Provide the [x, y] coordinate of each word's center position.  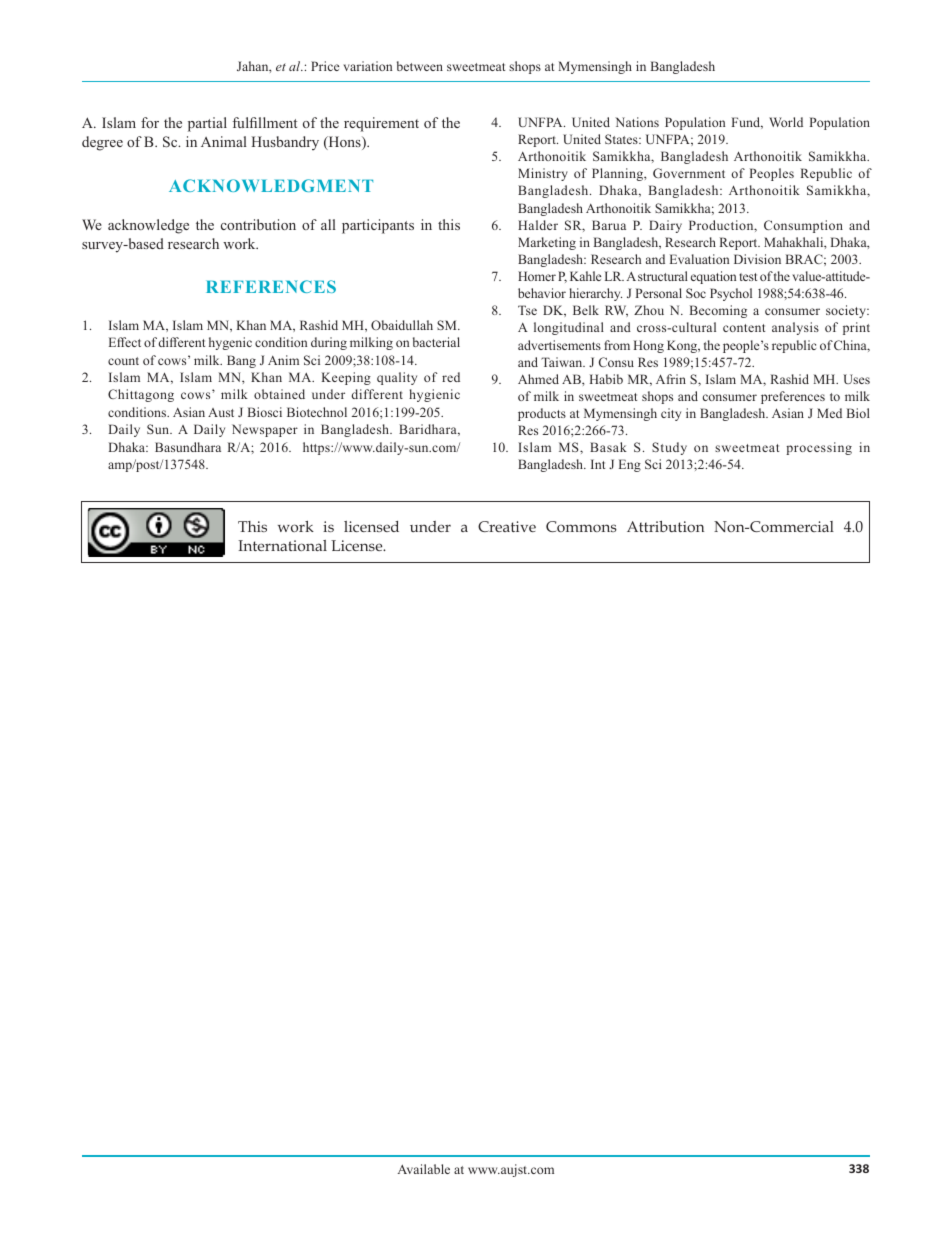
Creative [507, 526]
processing [819, 448]
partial [207, 124]
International [282, 545]
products [542, 414]
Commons [581, 526]
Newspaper [265, 430]
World [786, 122]
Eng [630, 465]
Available [424, 1169]
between [420, 66]
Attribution [665, 526]
